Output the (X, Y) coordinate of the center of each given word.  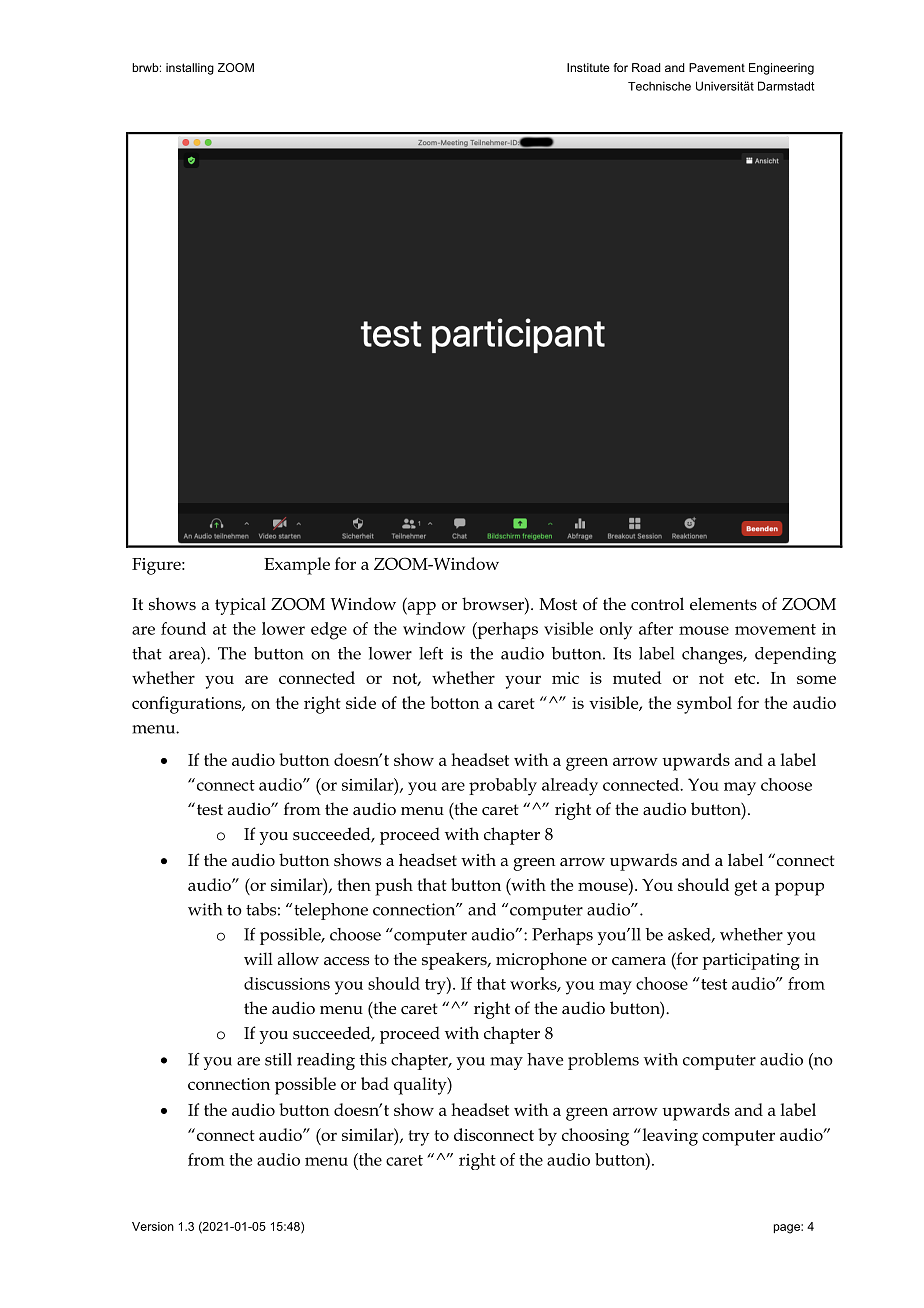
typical (240, 606)
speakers (455, 961)
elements (723, 604)
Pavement (717, 67)
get (745, 888)
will (258, 958)
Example (297, 566)
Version (153, 1226)
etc (746, 678)
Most (558, 604)
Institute (588, 67)
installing (190, 69)
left (431, 653)
